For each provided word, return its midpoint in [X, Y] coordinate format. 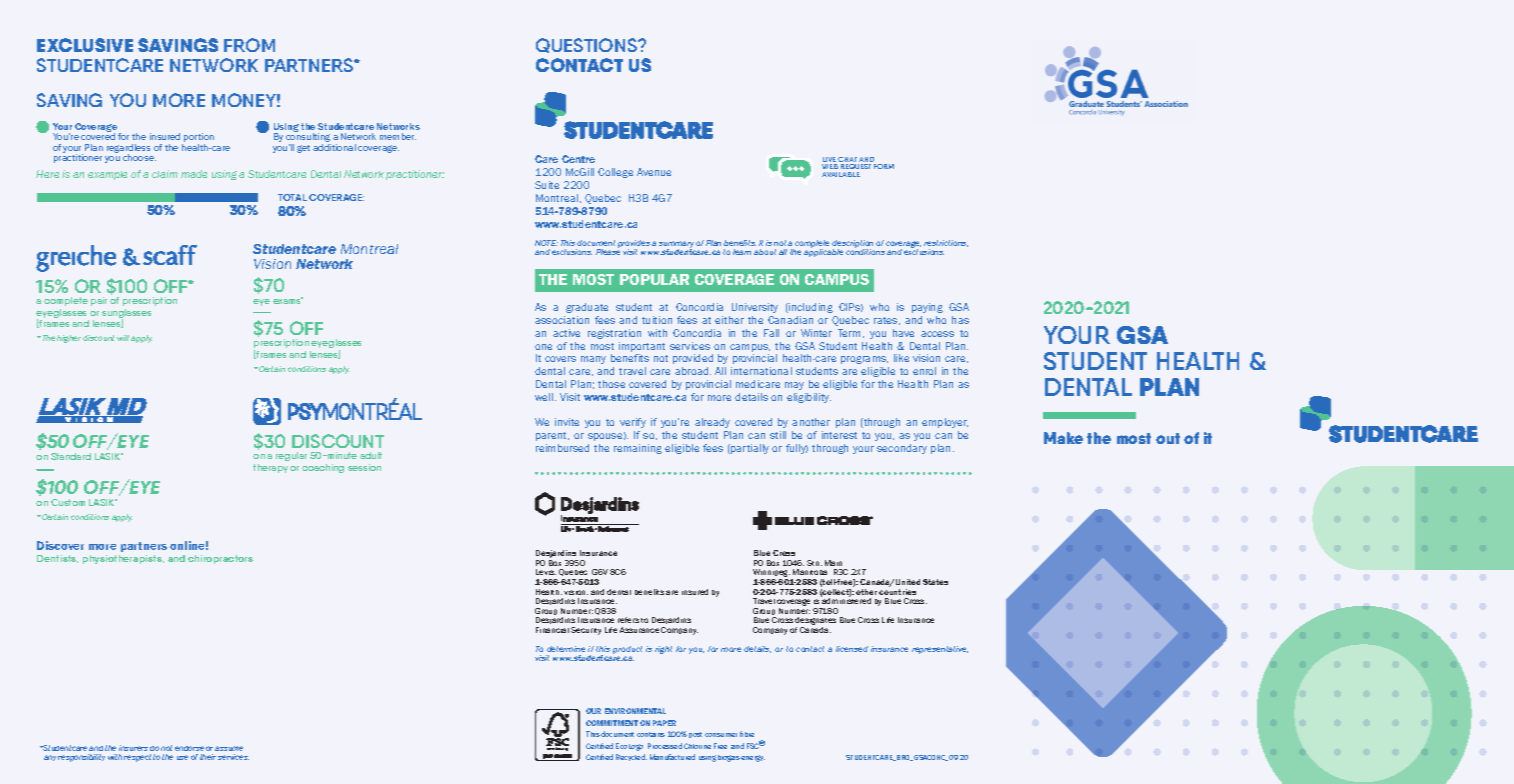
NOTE [546, 243]
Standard [71, 456]
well [545, 397]
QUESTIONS [587, 45]
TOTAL [292, 197]
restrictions [946, 243]
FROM [249, 45]
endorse [189, 750]
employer [945, 423]
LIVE [829, 159]
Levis [546, 572]
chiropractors [220, 559]
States [935, 582]
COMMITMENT [612, 723]
